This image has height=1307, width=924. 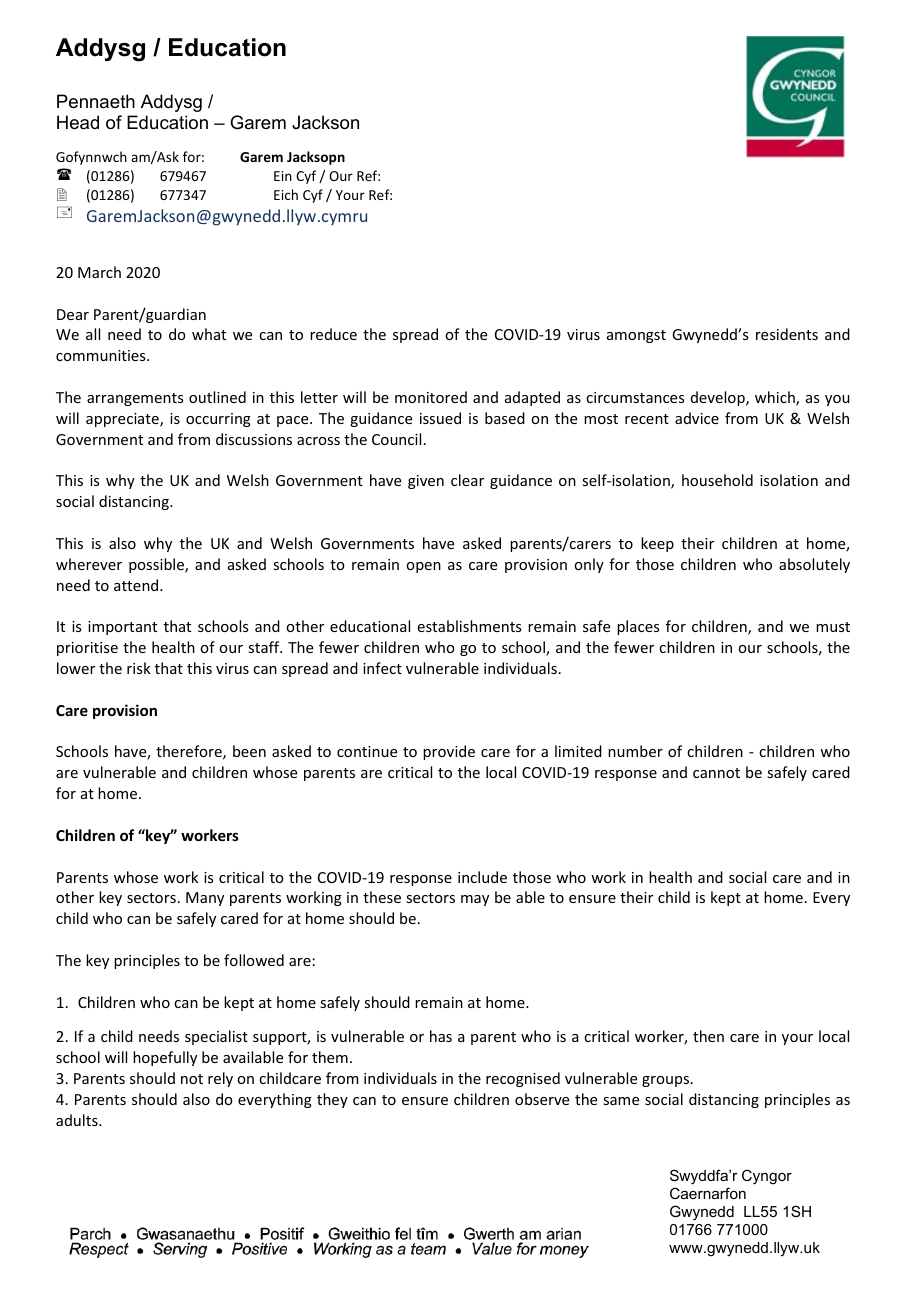 I want to click on appreciate, so click(x=123, y=420).
